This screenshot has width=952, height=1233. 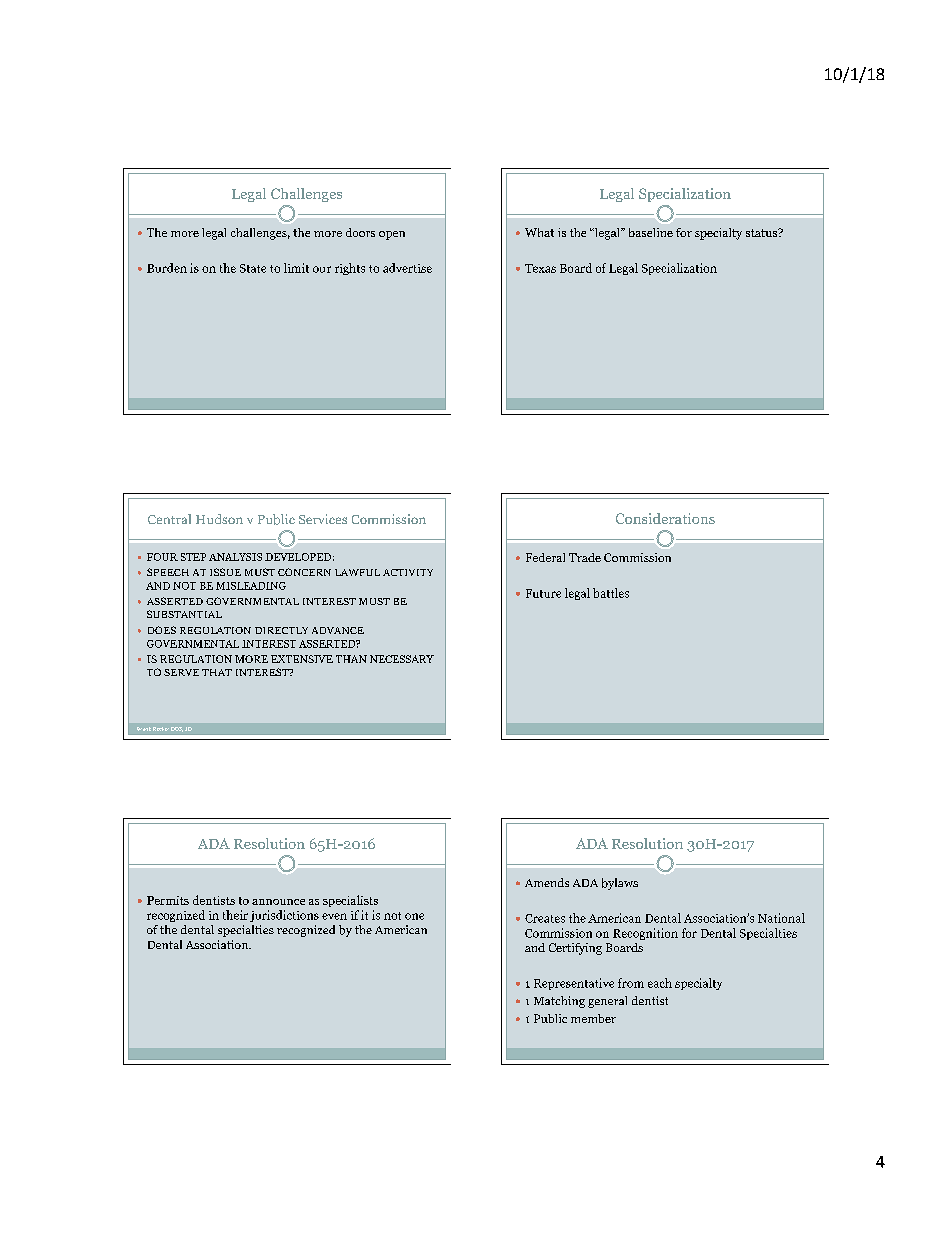 I want to click on advertise, so click(x=407, y=268).
